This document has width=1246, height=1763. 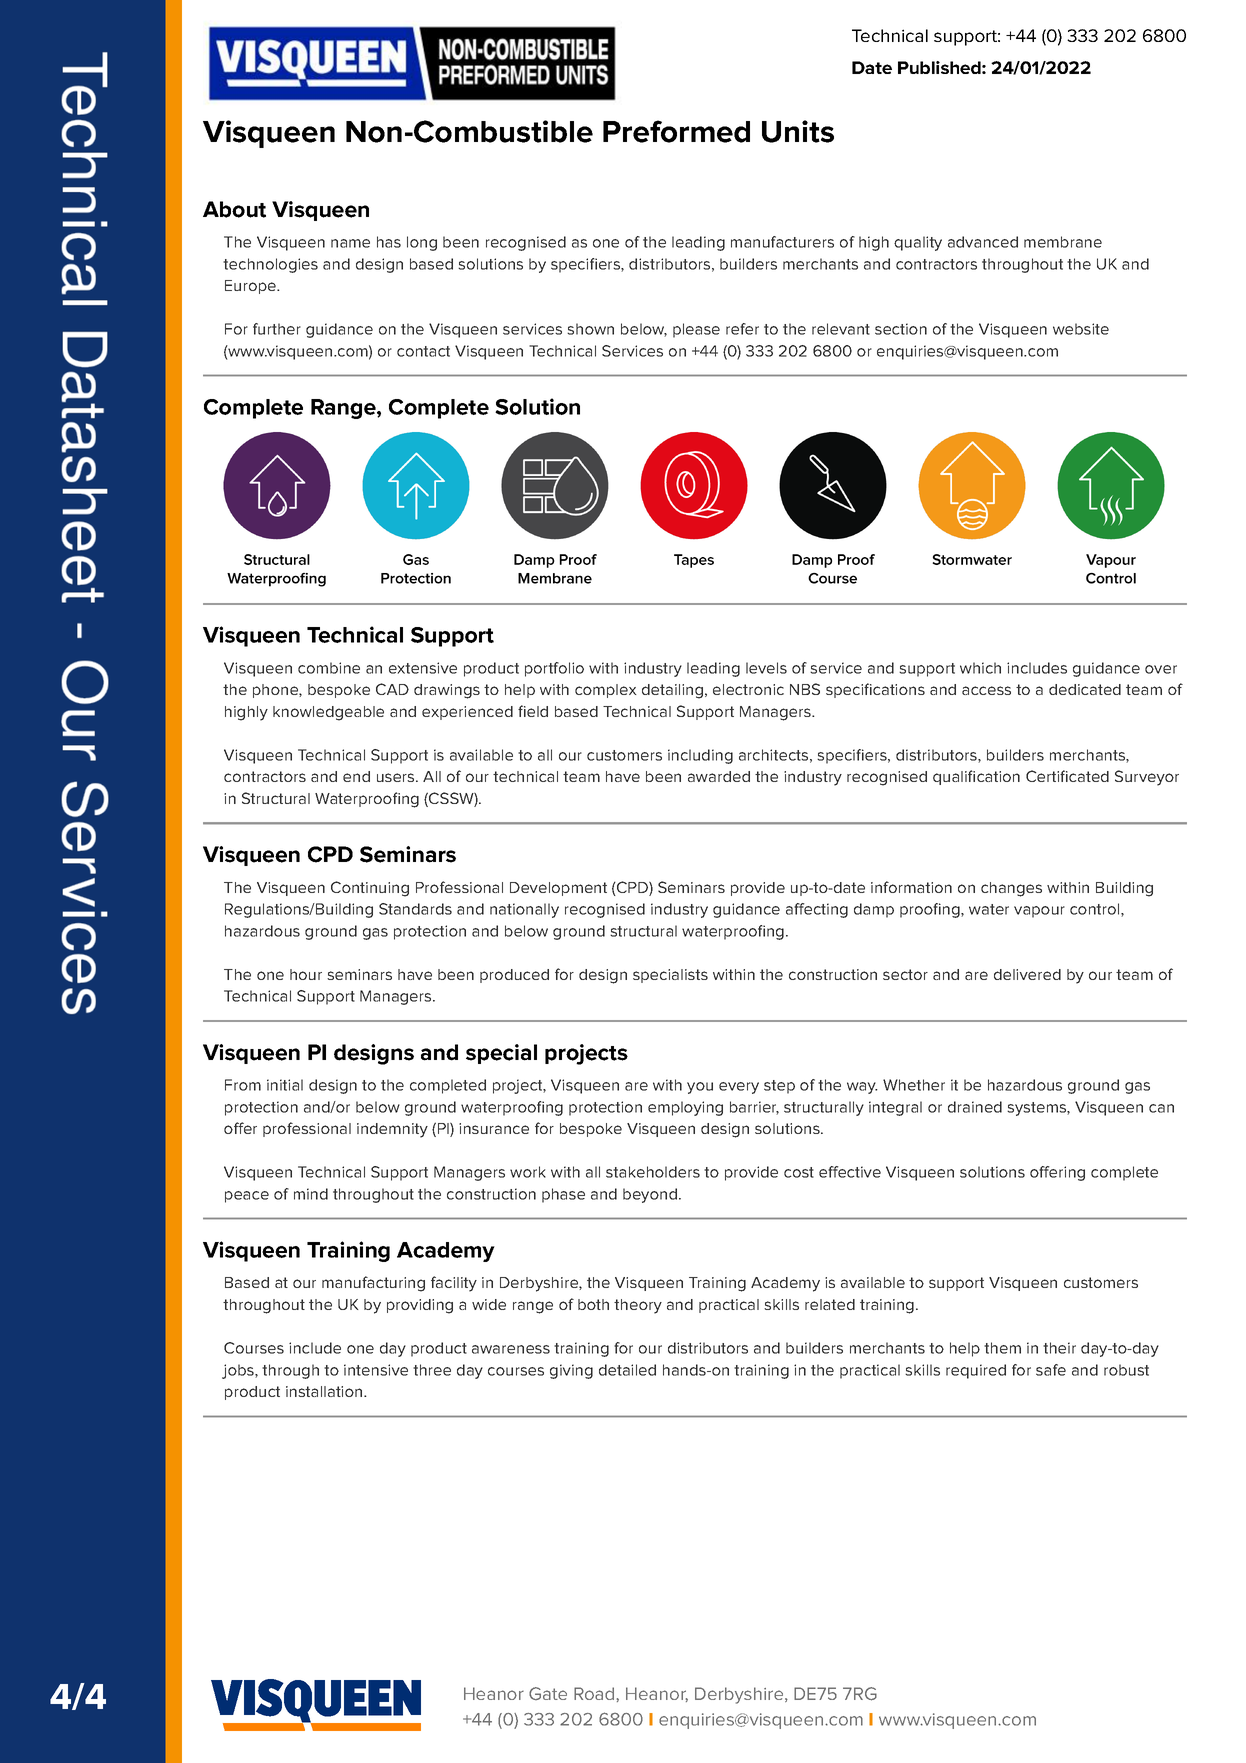 What do you see at coordinates (1085, 689) in the document?
I see `dedicated` at bounding box center [1085, 689].
